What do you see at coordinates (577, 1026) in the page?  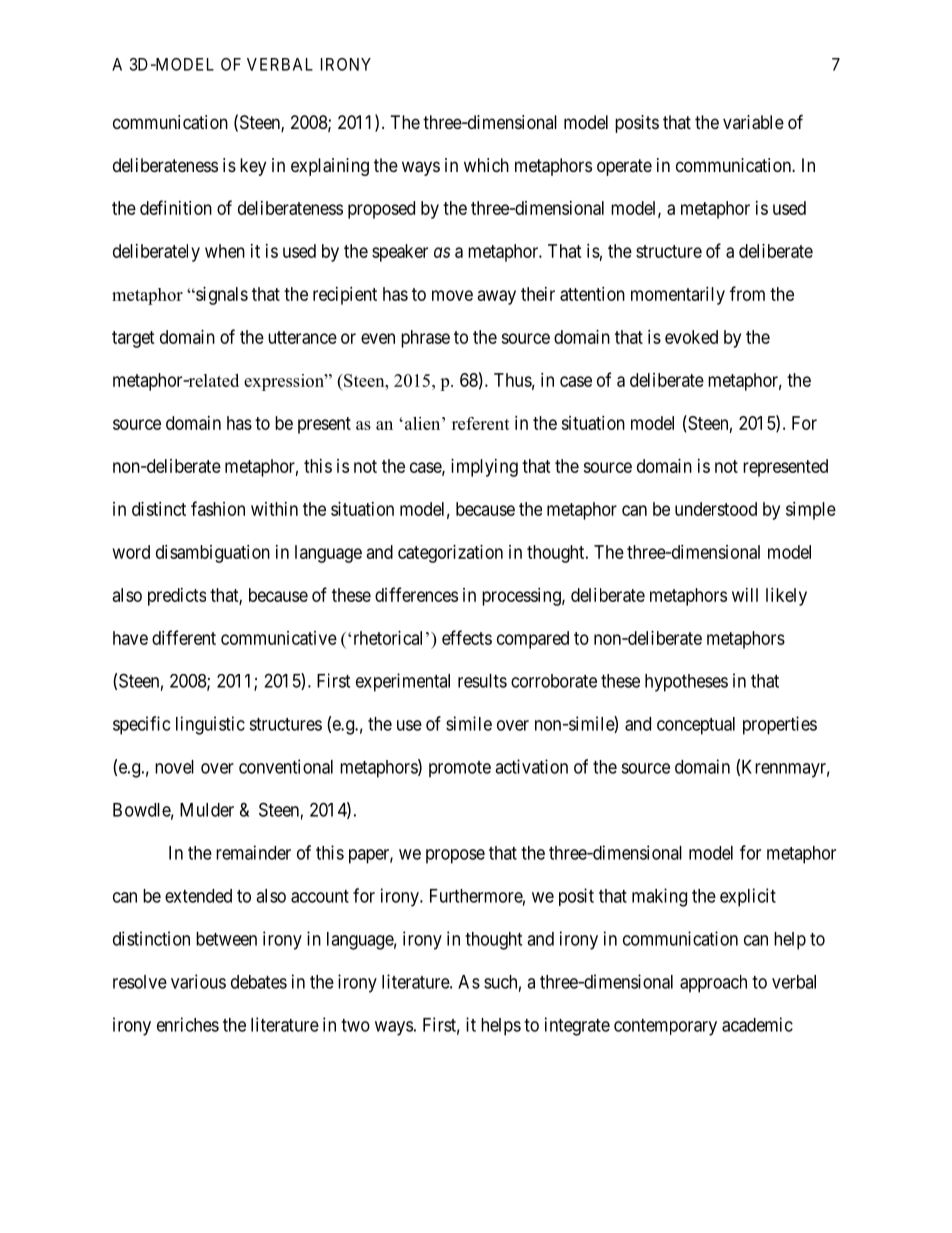 I see `integrate` at bounding box center [577, 1026].
